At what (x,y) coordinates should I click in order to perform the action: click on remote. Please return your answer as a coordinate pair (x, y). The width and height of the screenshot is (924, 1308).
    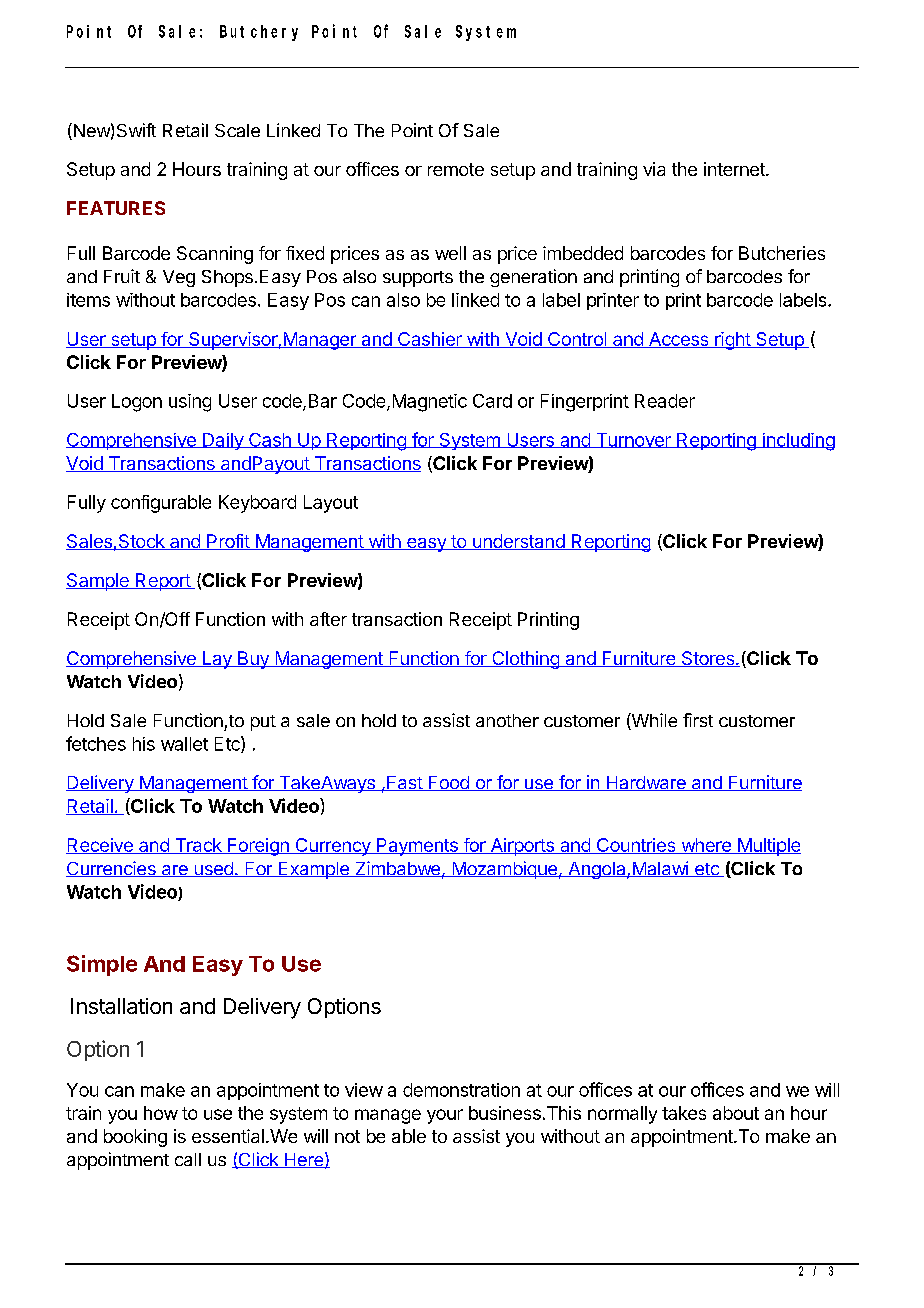
    Looking at the image, I should click on (456, 169).
